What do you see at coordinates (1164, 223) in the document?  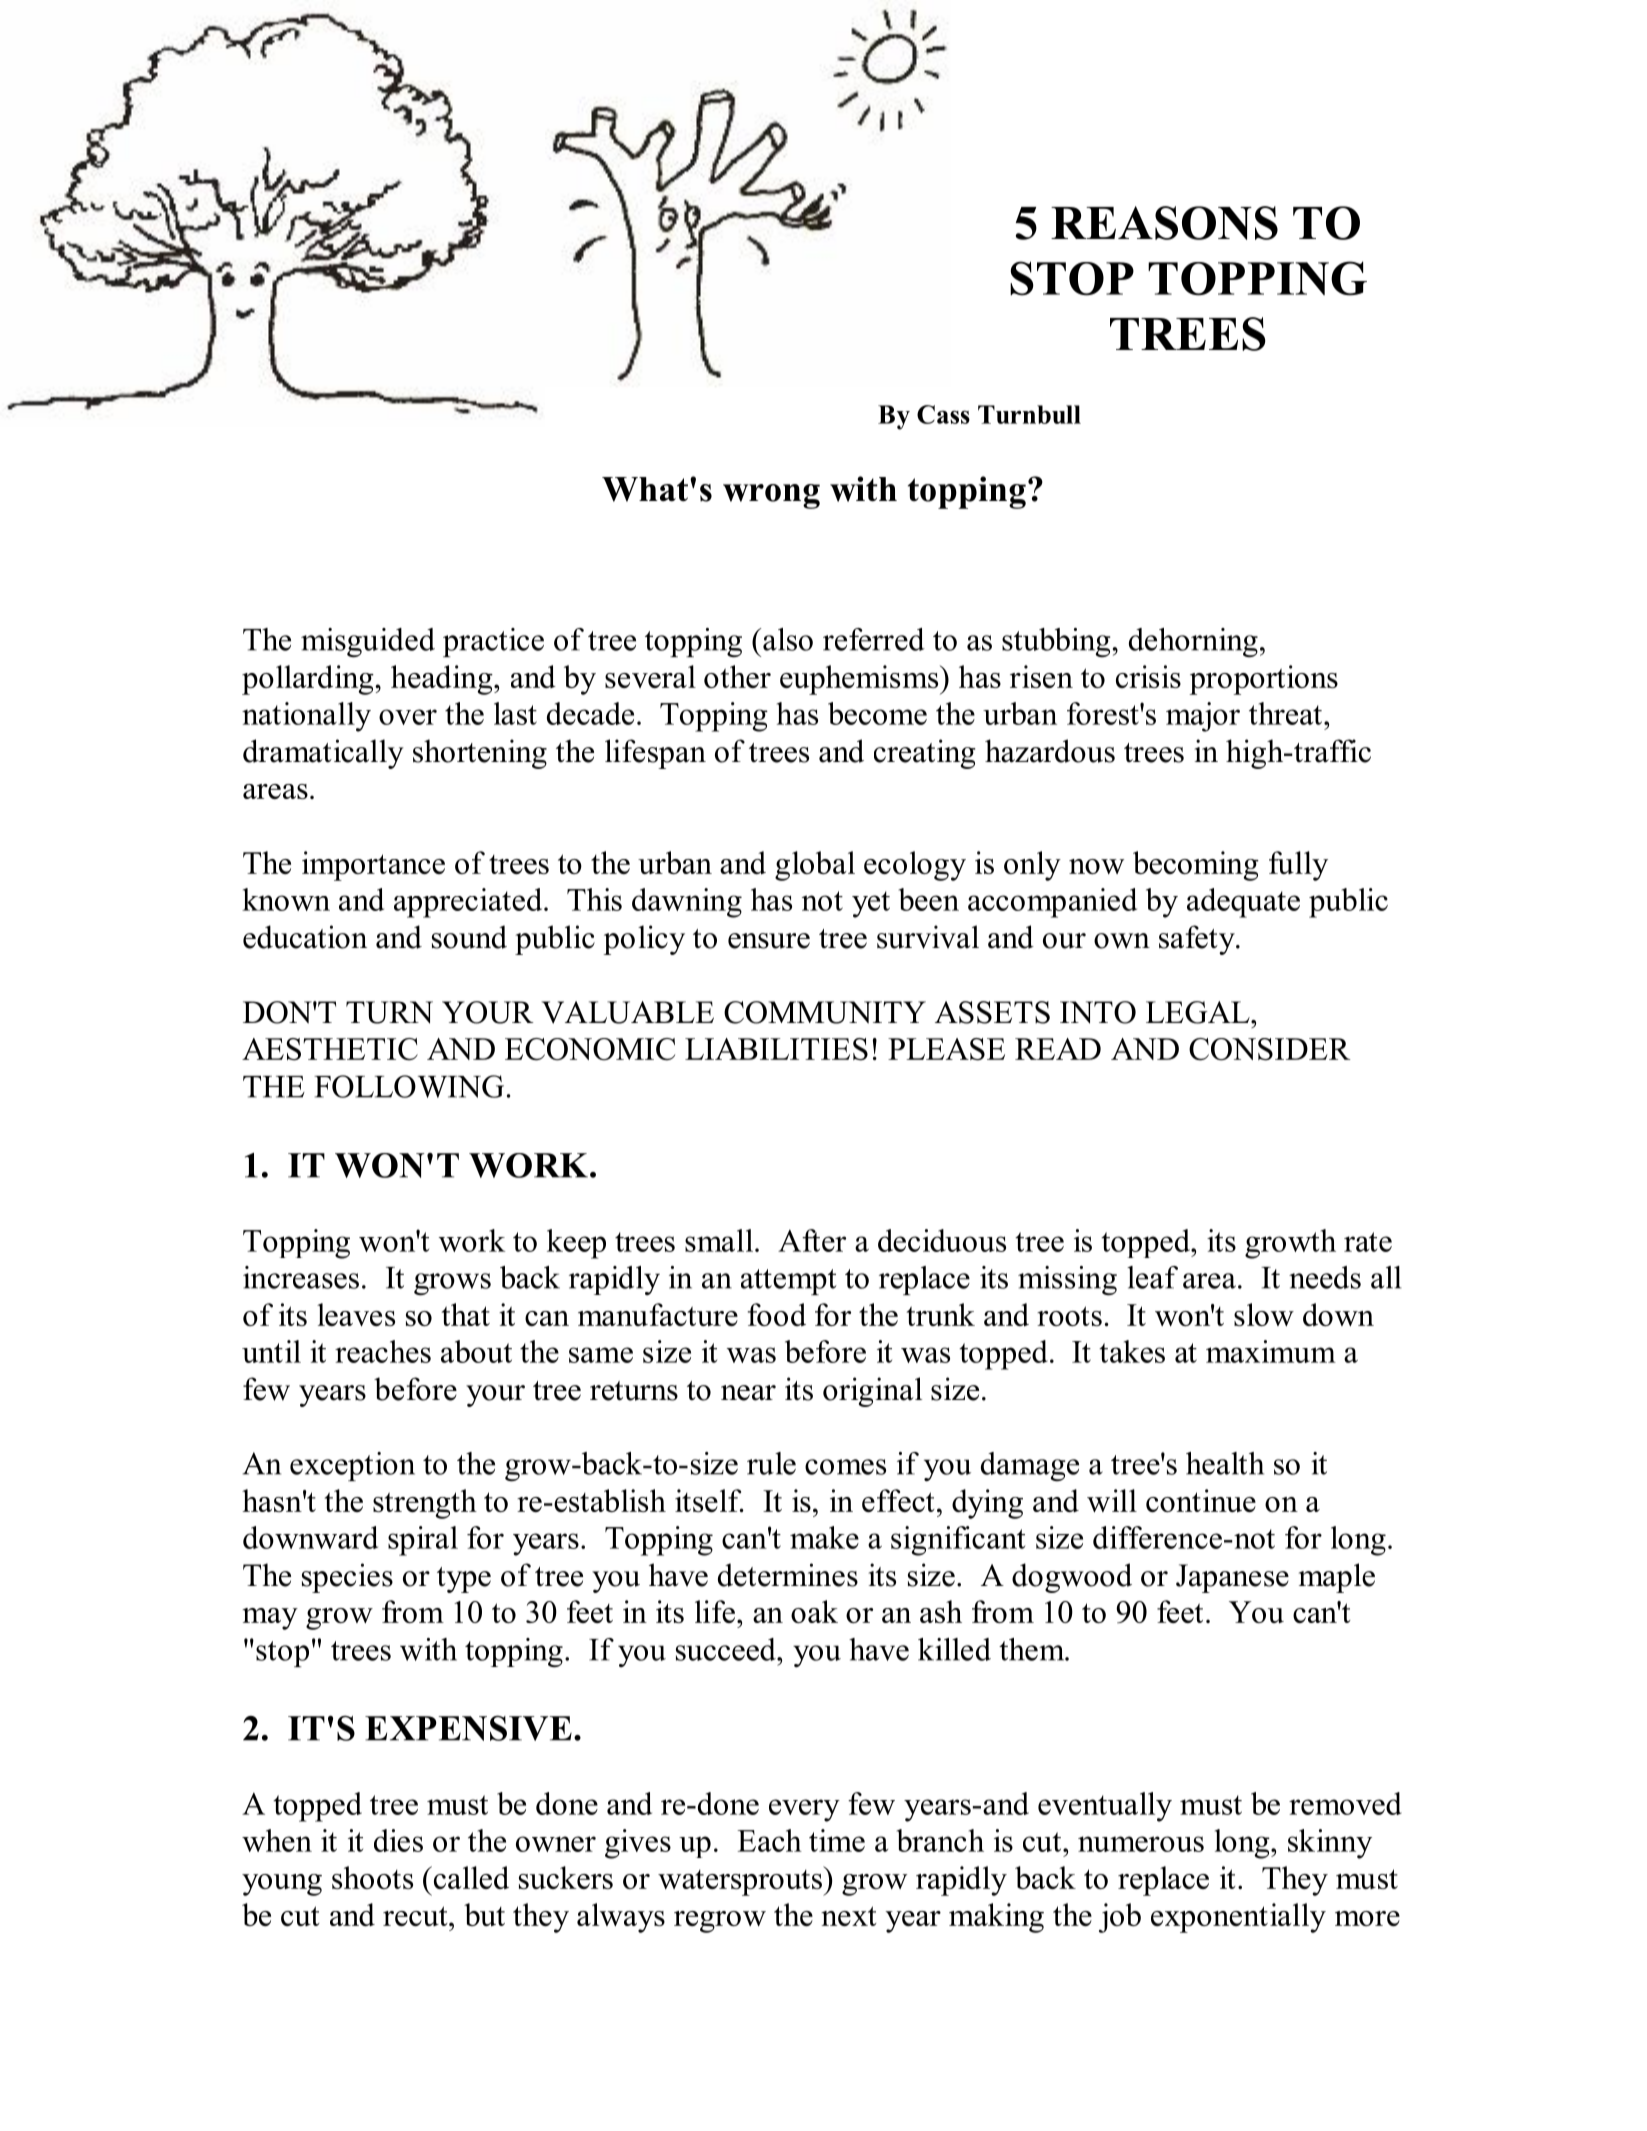 I see `REASONS` at bounding box center [1164, 223].
